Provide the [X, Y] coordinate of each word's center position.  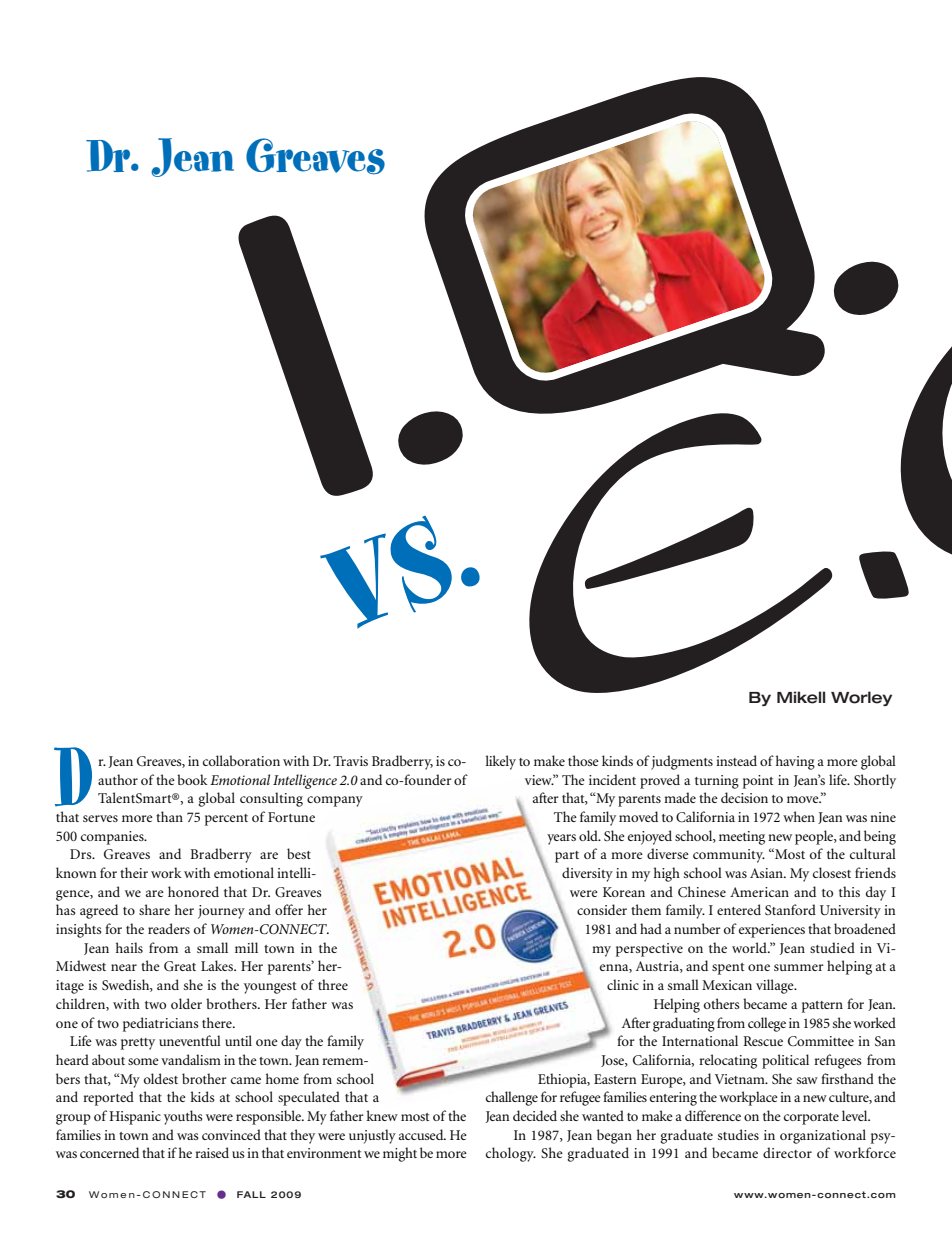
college [767, 1024]
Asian [767, 873]
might [400, 1154]
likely [501, 762]
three [333, 984]
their [134, 872]
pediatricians [161, 1024]
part [567, 857]
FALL [251, 1194]
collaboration [241, 760]
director [787, 1152]
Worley [861, 698]
